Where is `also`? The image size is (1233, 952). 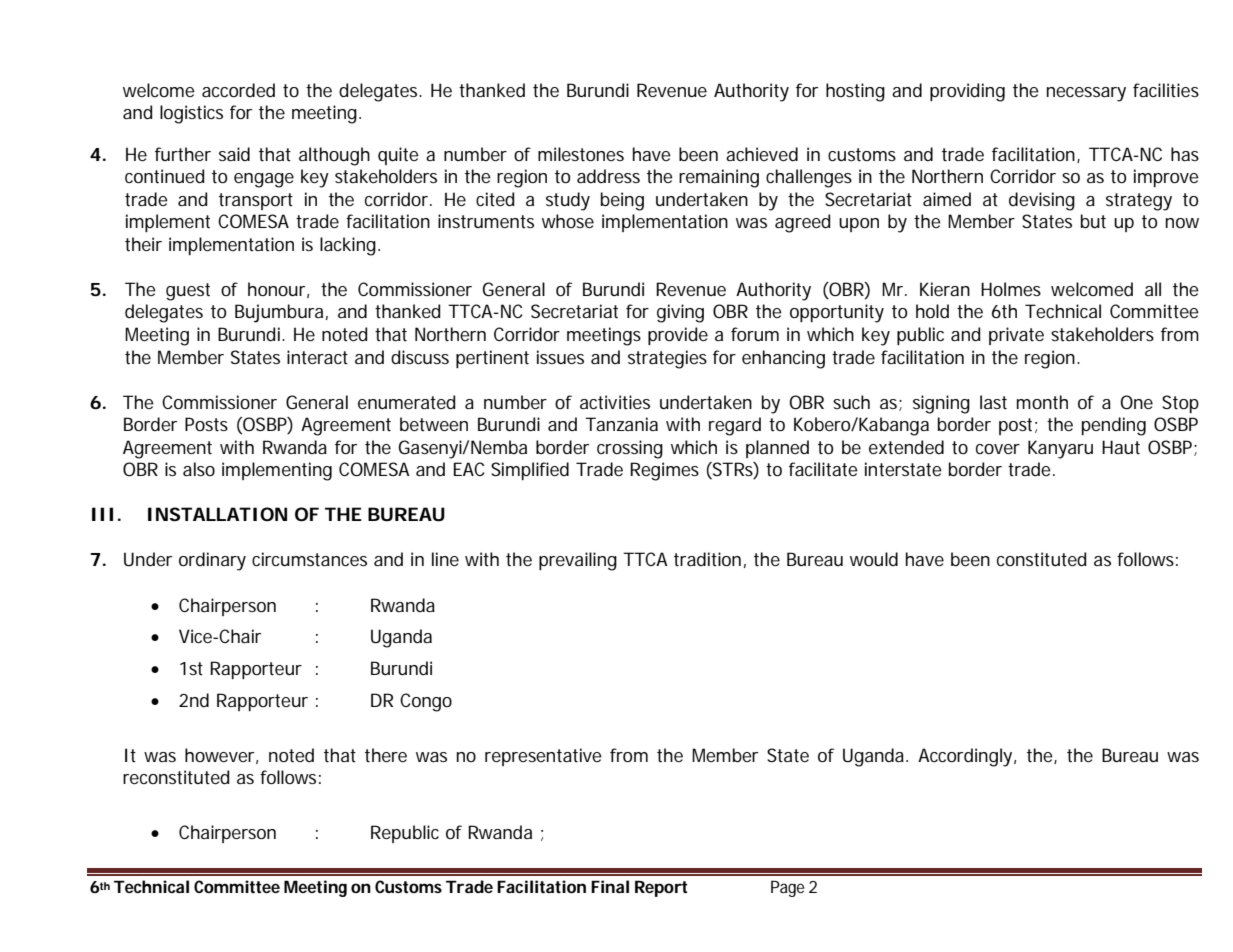
also is located at coordinates (199, 469).
